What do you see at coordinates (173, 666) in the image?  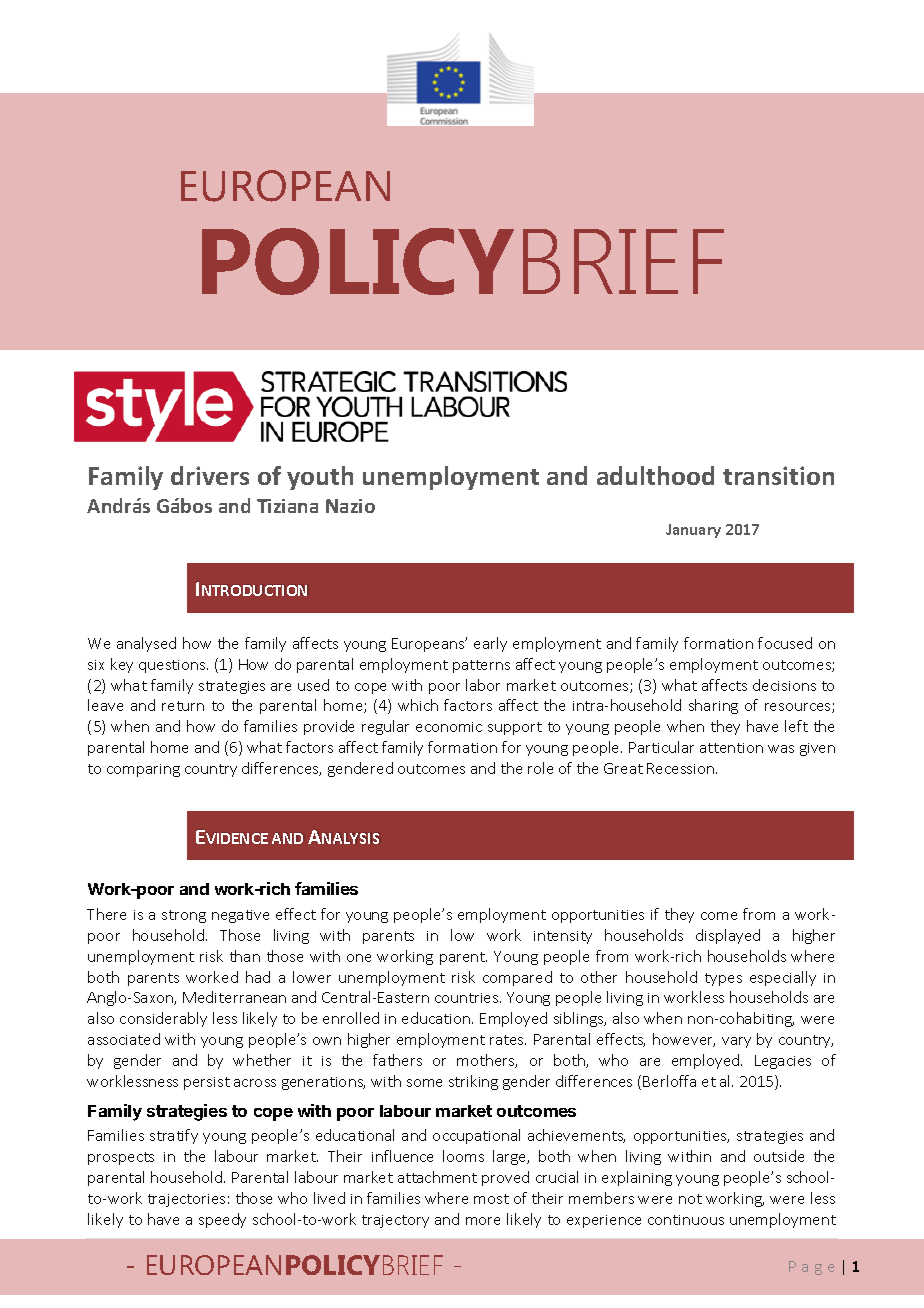 I see `questions` at bounding box center [173, 666].
